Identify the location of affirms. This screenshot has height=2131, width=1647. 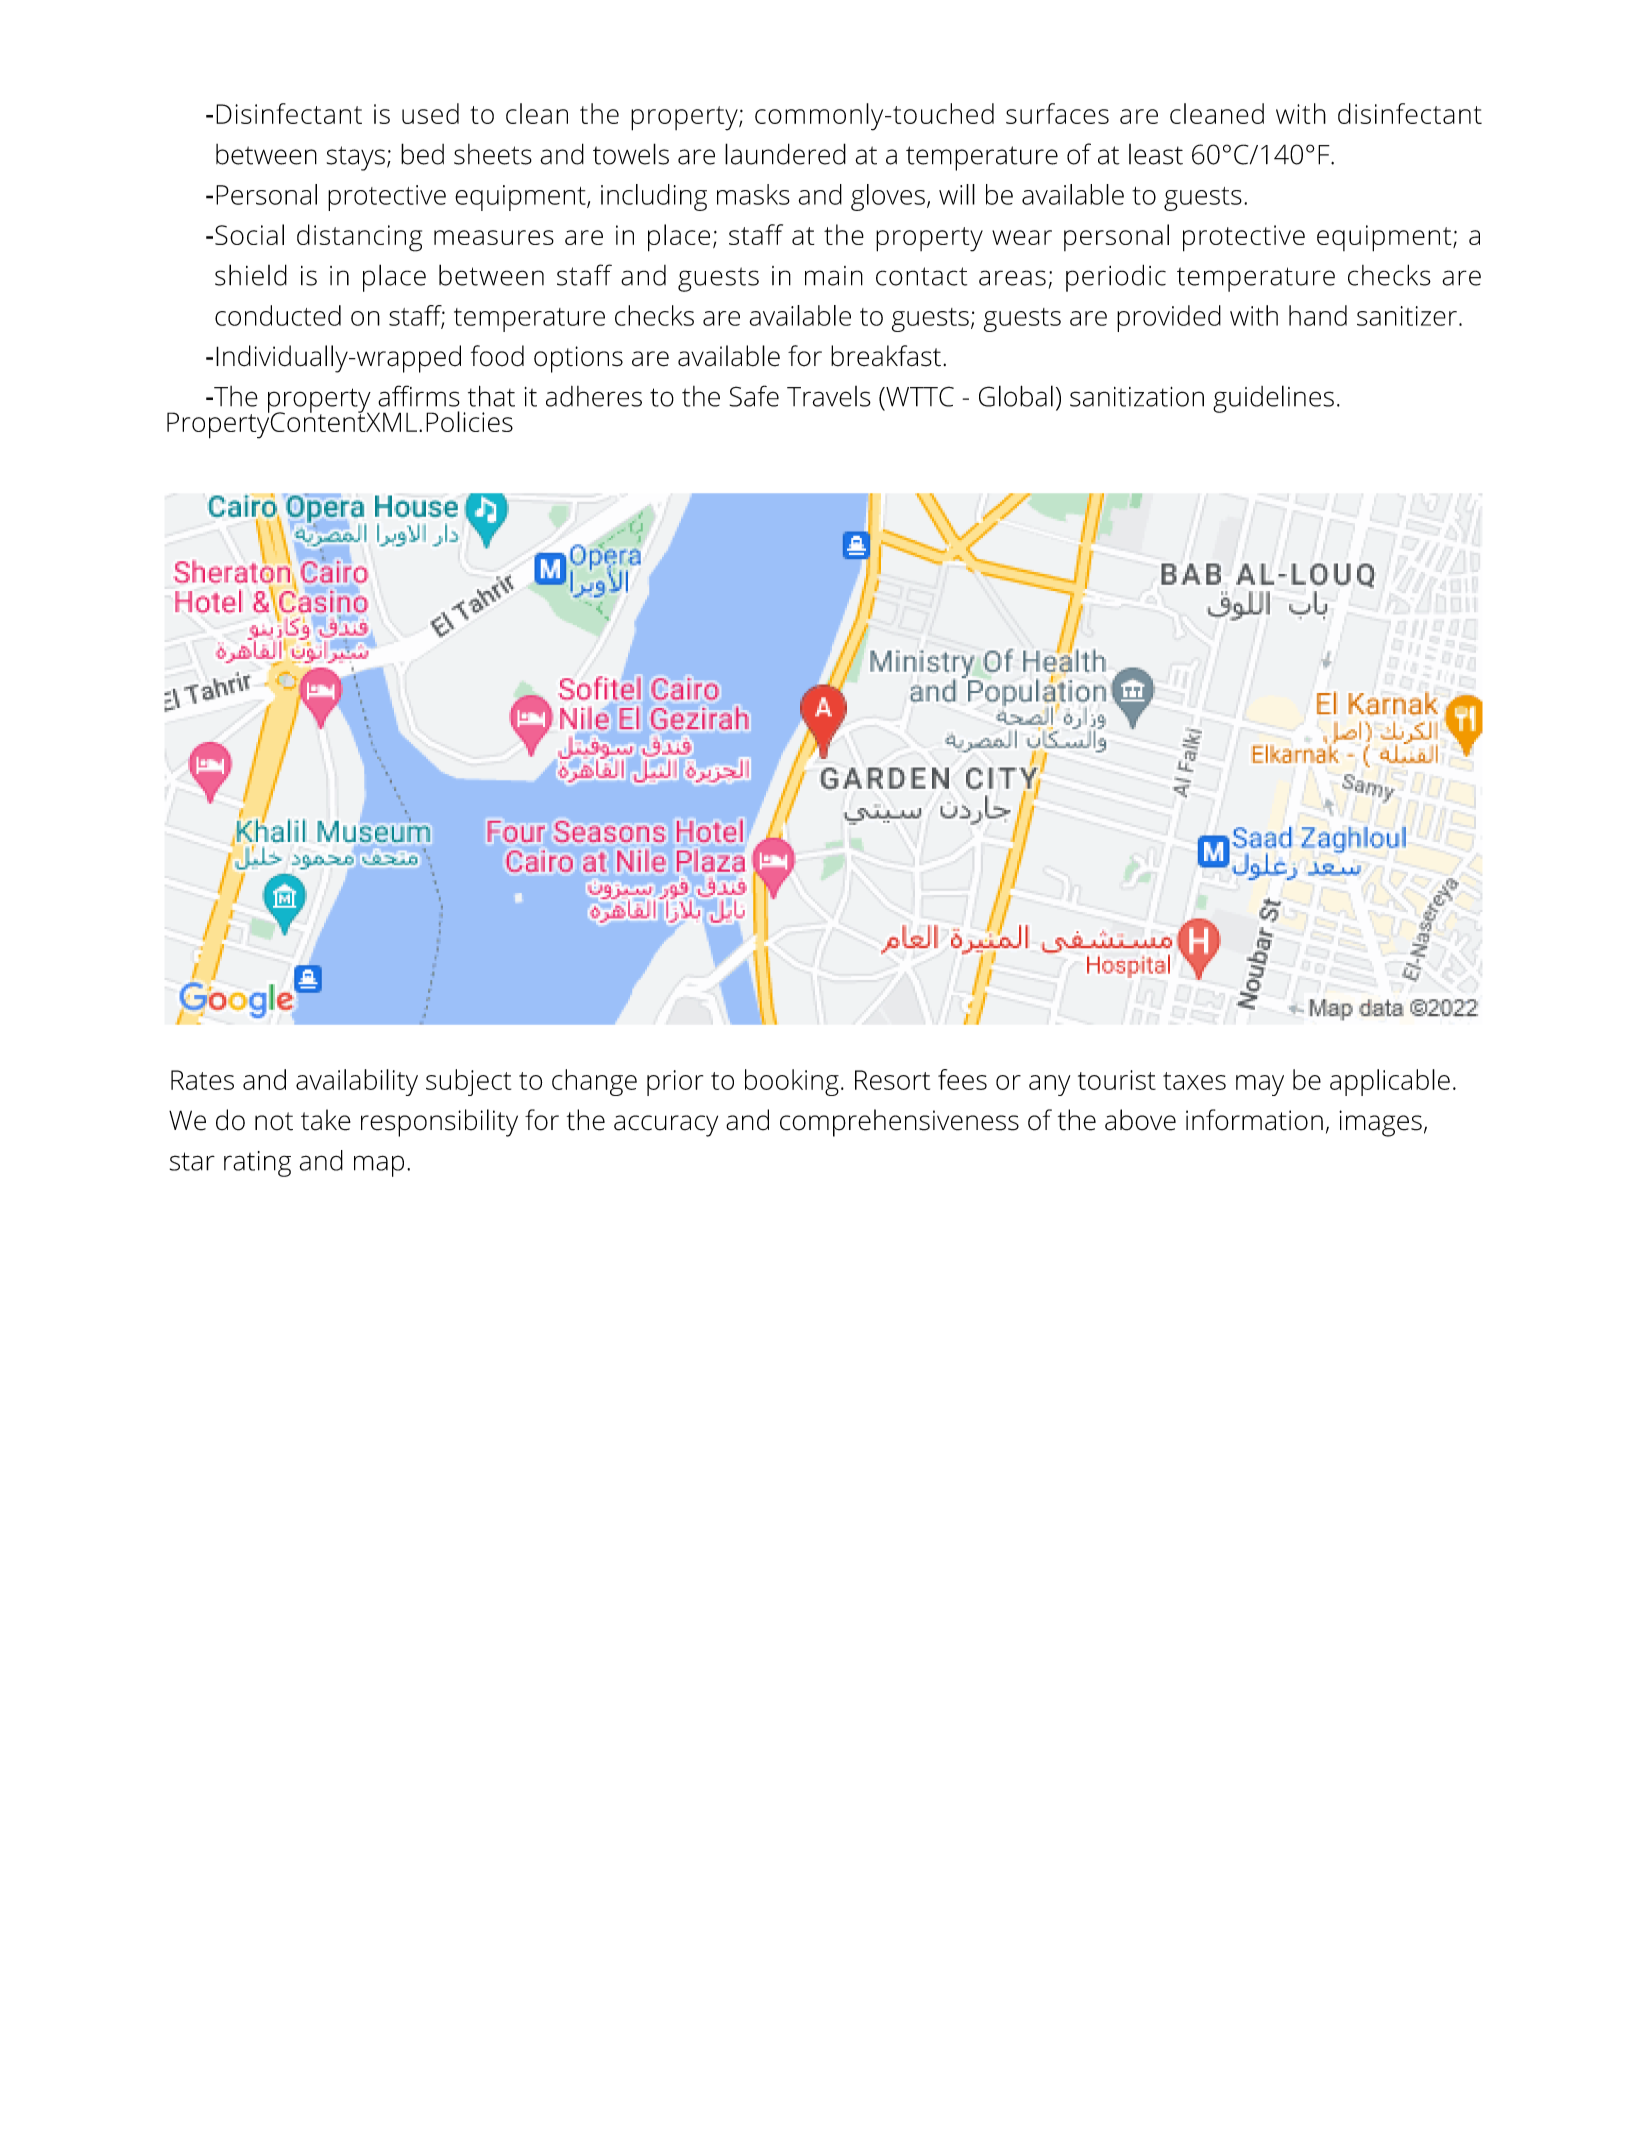
(419, 396).
